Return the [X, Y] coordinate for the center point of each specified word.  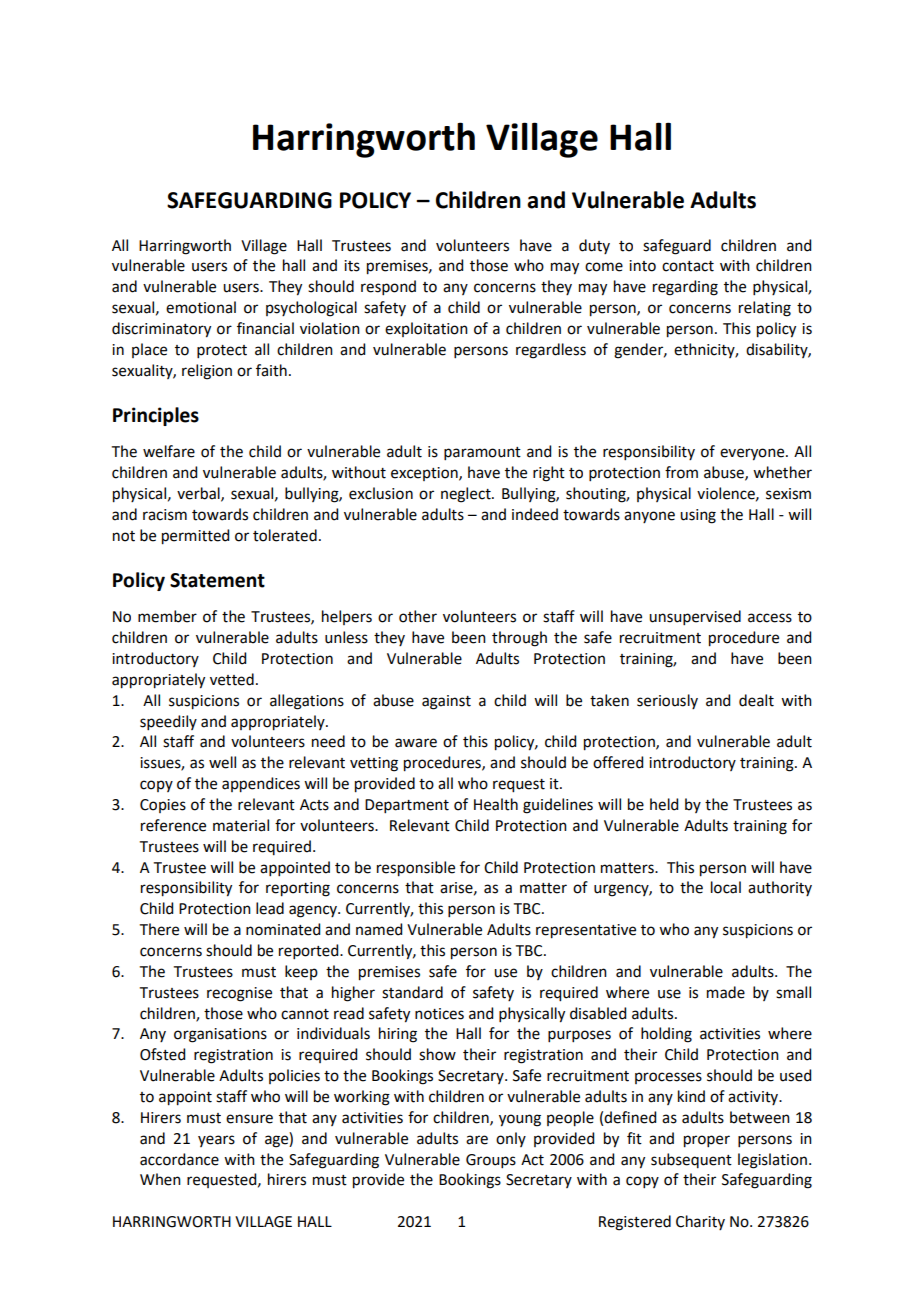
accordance [179, 1159]
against [446, 702]
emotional [201, 307]
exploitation [426, 329]
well [222, 762]
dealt [756, 700]
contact [688, 266]
